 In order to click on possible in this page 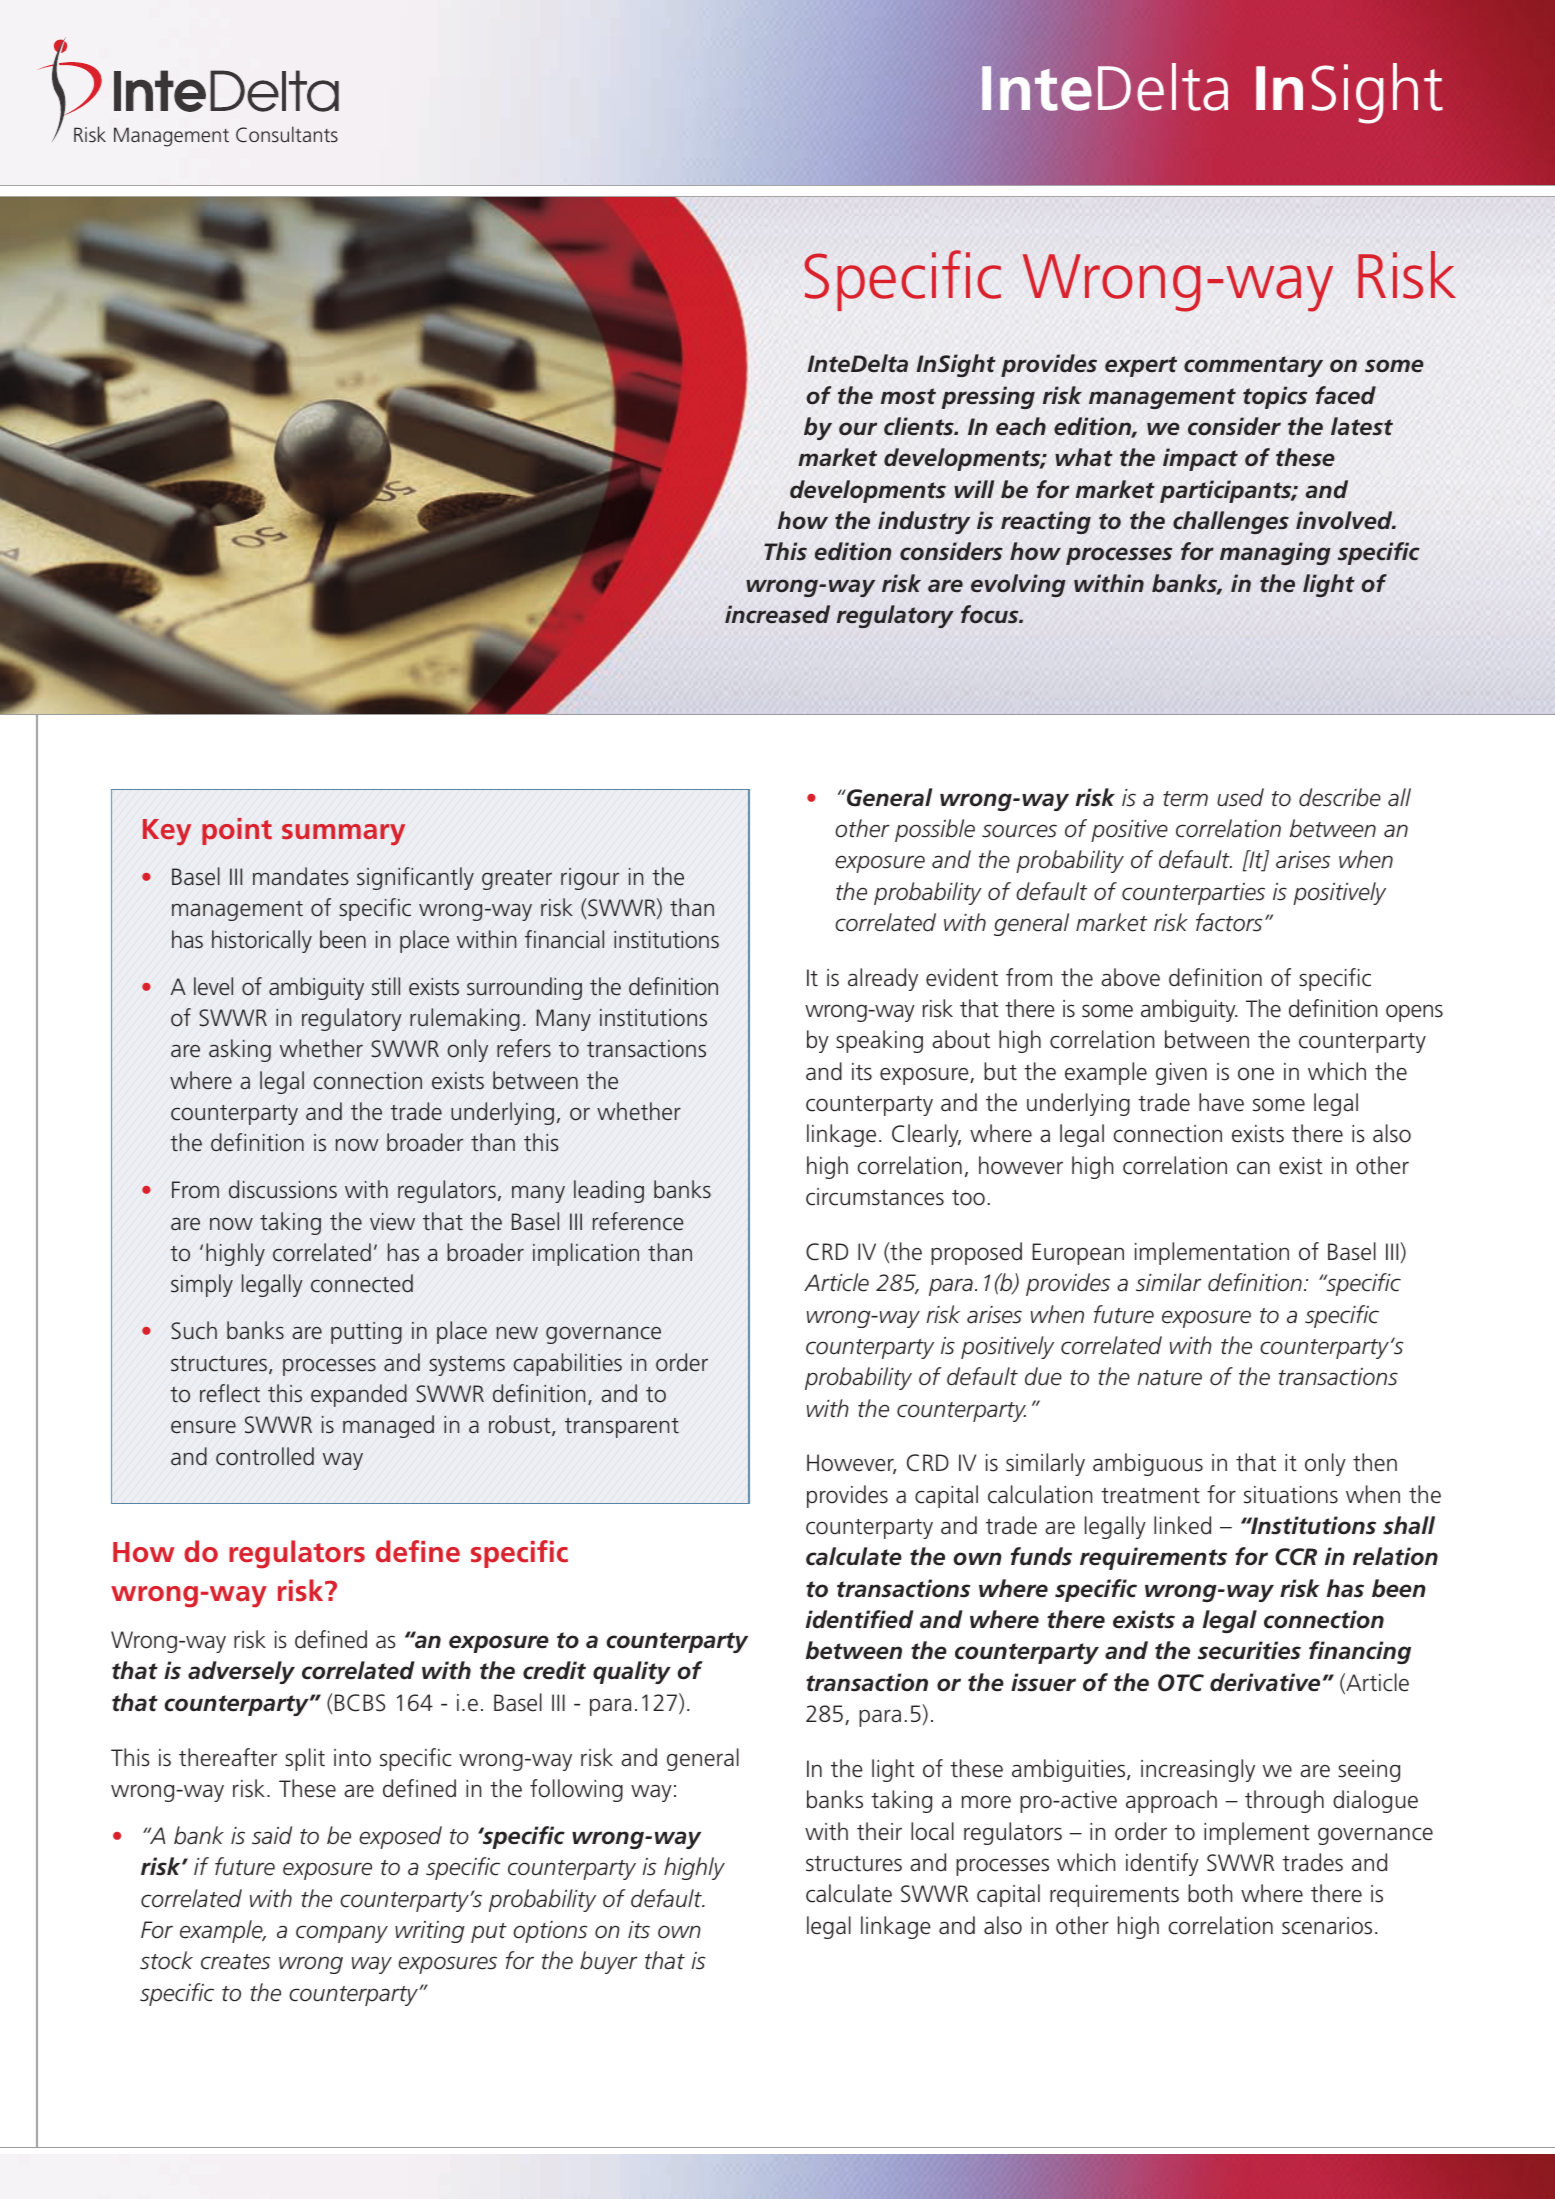, I will do `click(935, 830)`.
